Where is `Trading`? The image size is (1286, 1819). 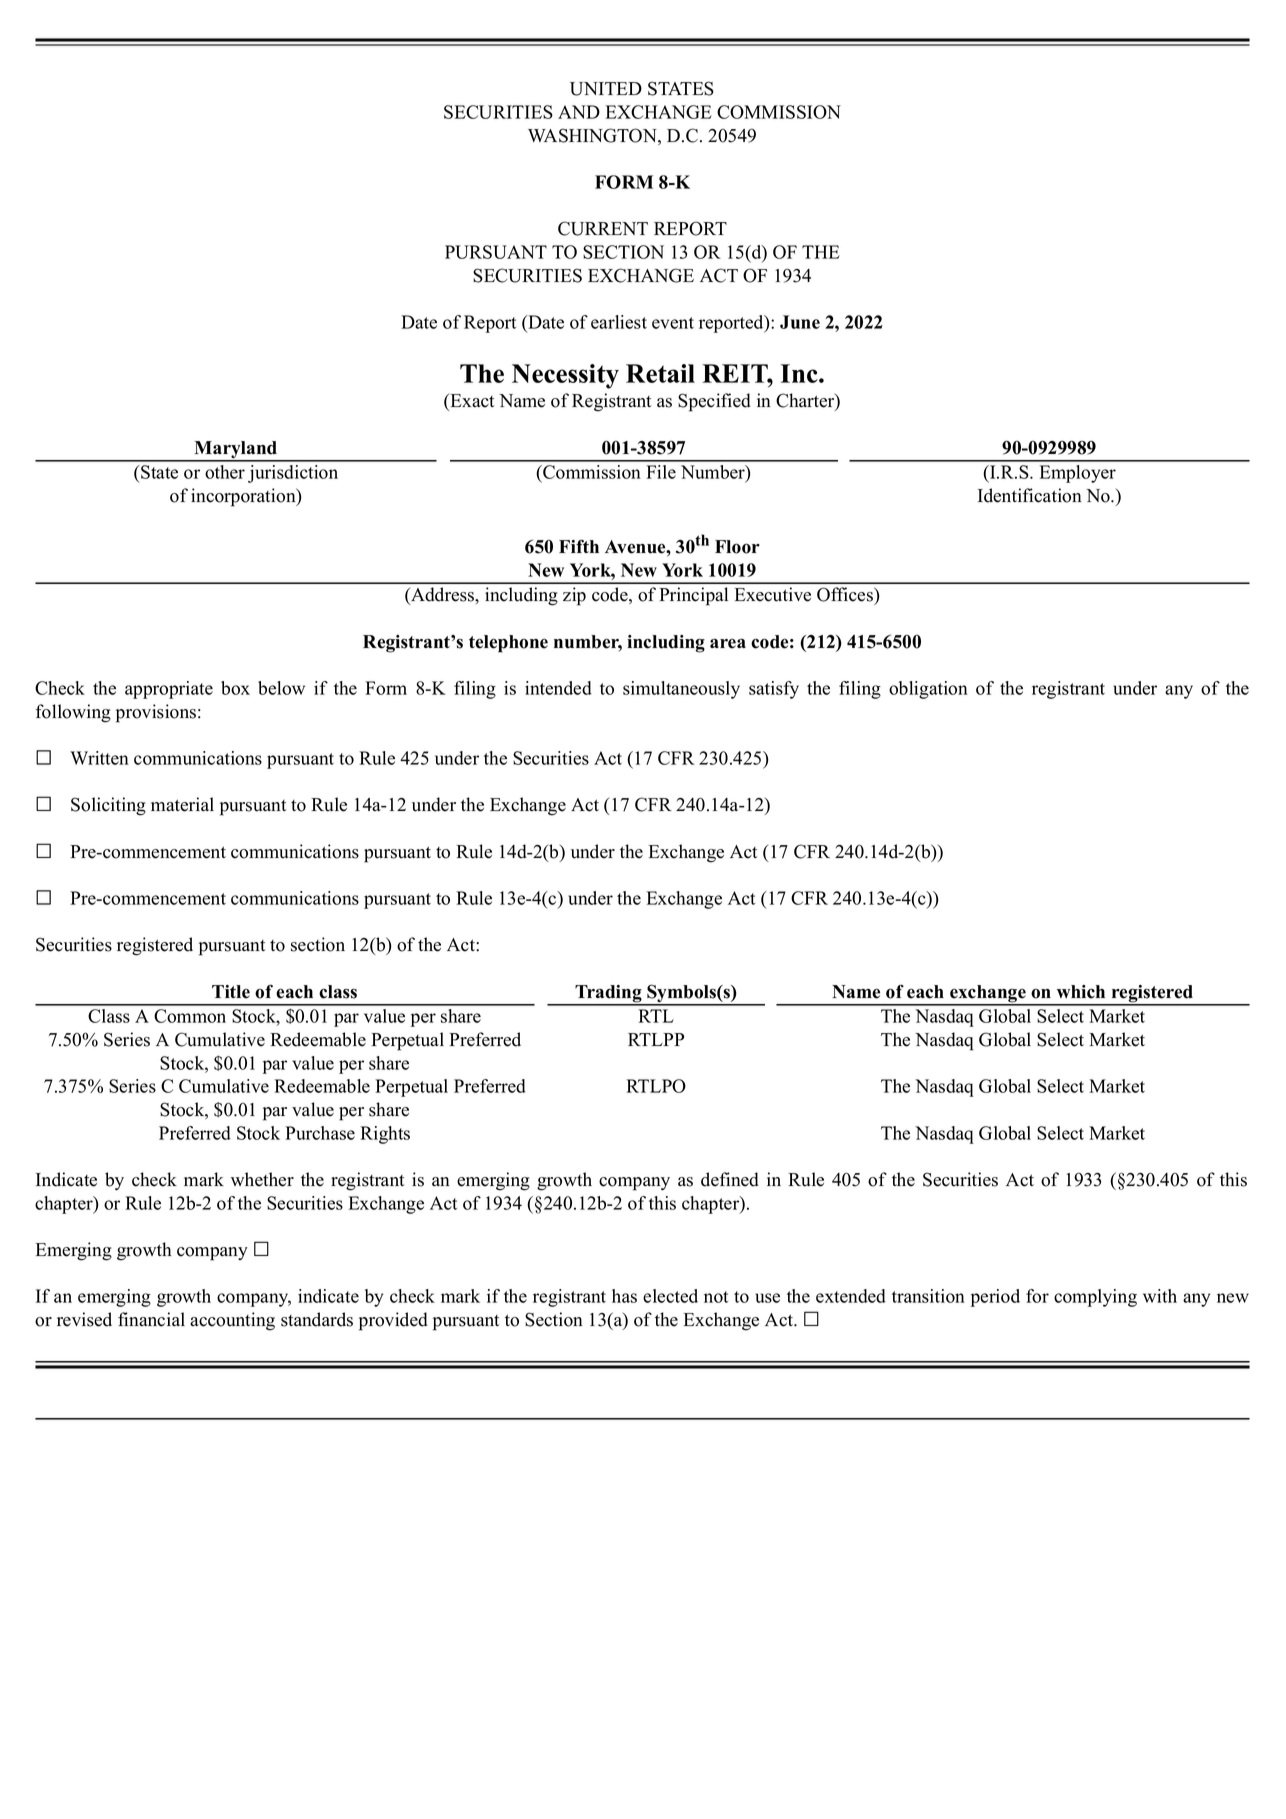
Trading is located at coordinates (608, 995).
